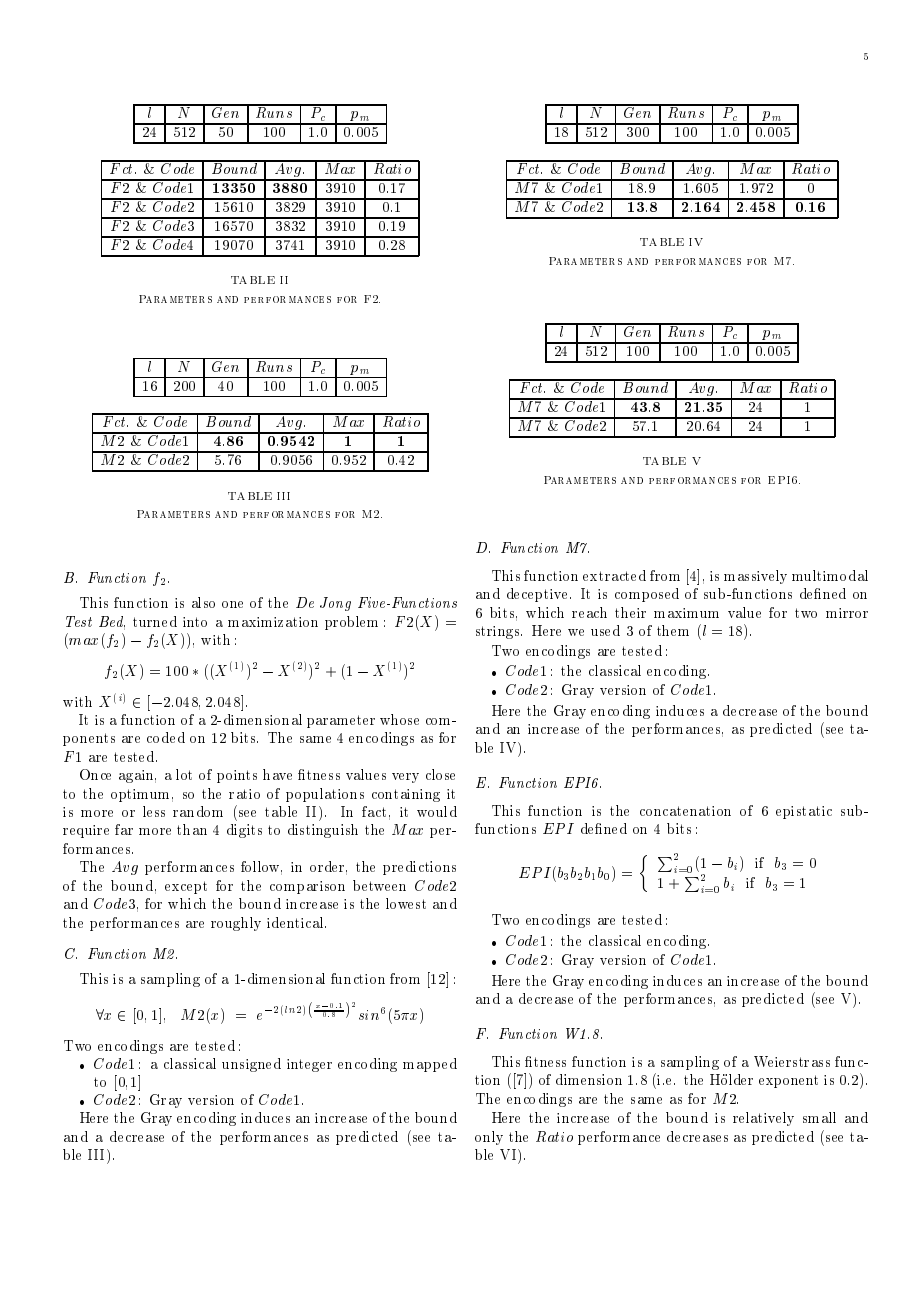 The height and width of the screenshot is (1308, 924). I want to click on roughly, so click(236, 924).
